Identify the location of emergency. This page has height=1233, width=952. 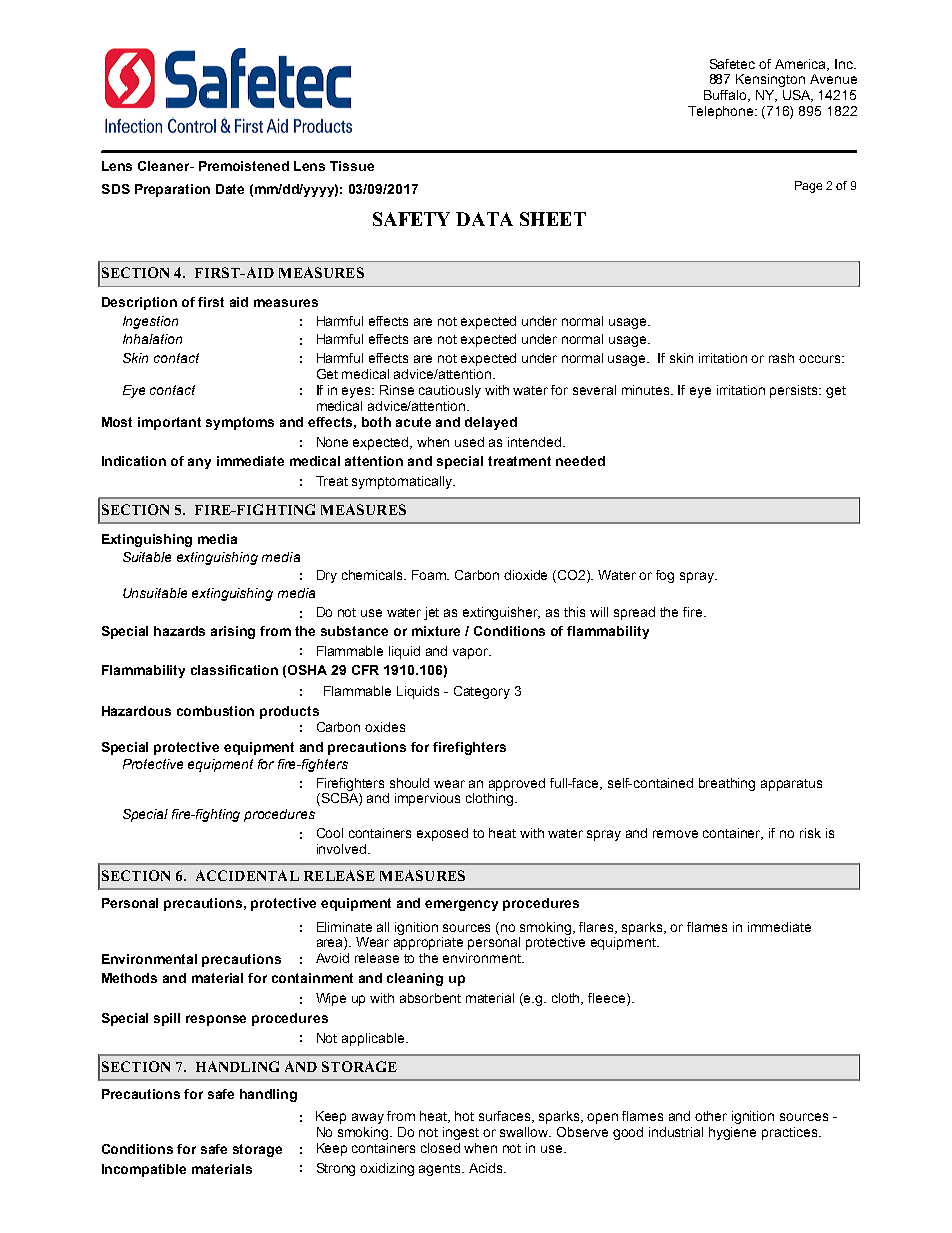
(461, 905).
